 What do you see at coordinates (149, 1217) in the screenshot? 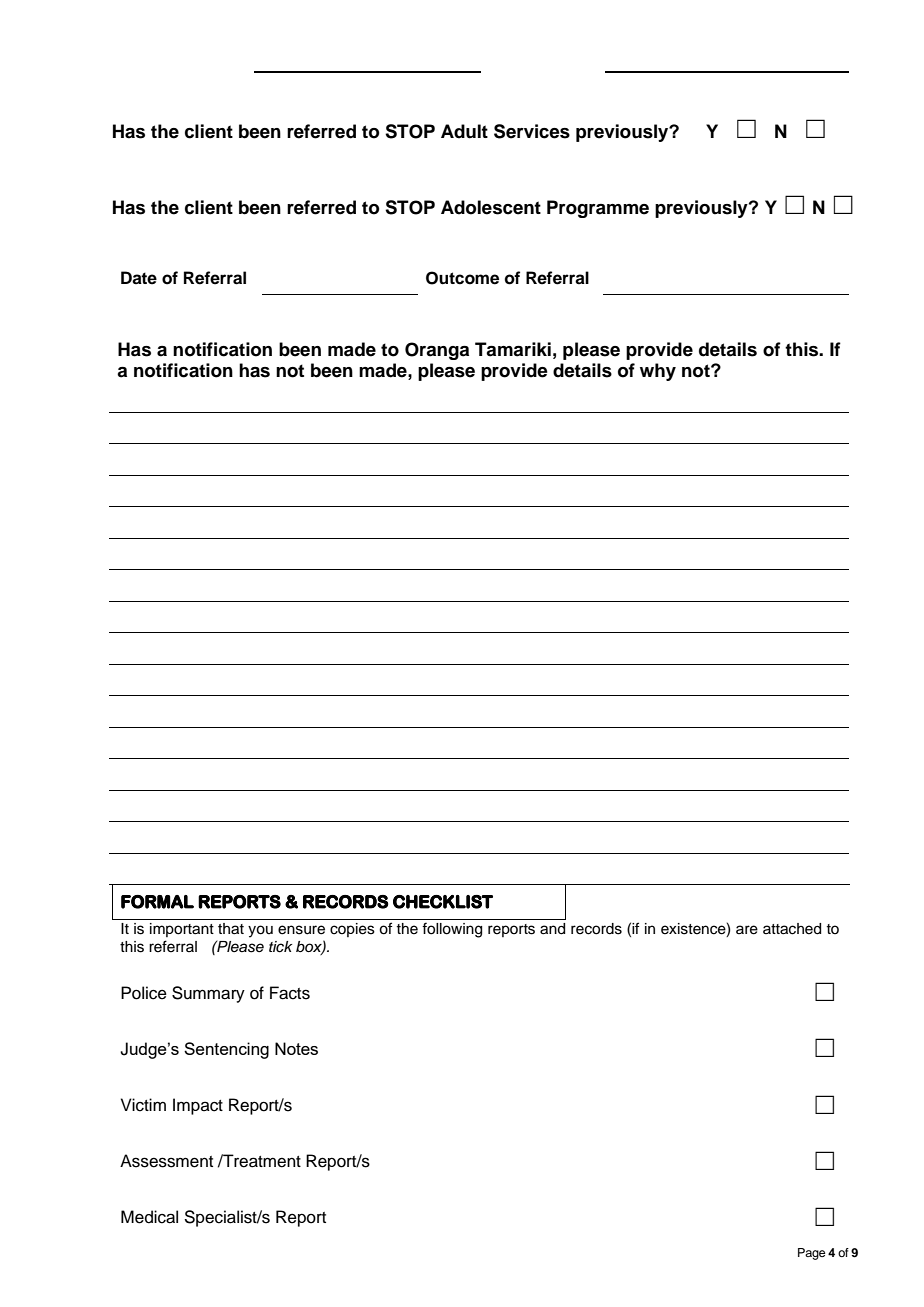
I see `Medical` at bounding box center [149, 1217].
